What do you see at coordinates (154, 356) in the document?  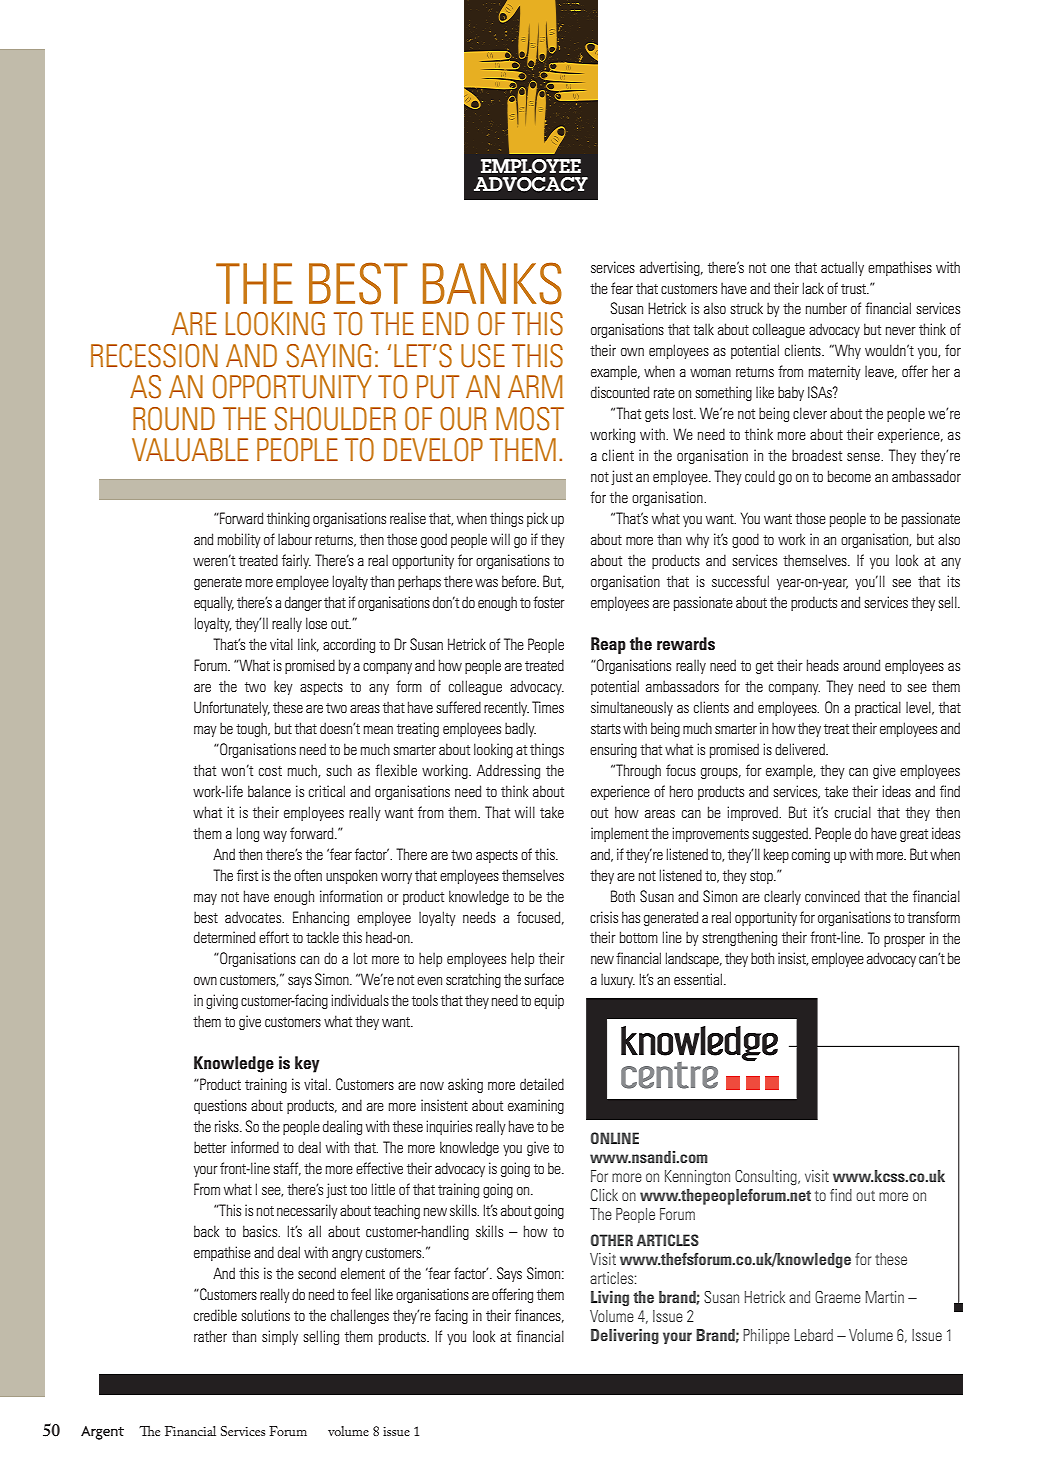 I see `RECESSION` at bounding box center [154, 356].
